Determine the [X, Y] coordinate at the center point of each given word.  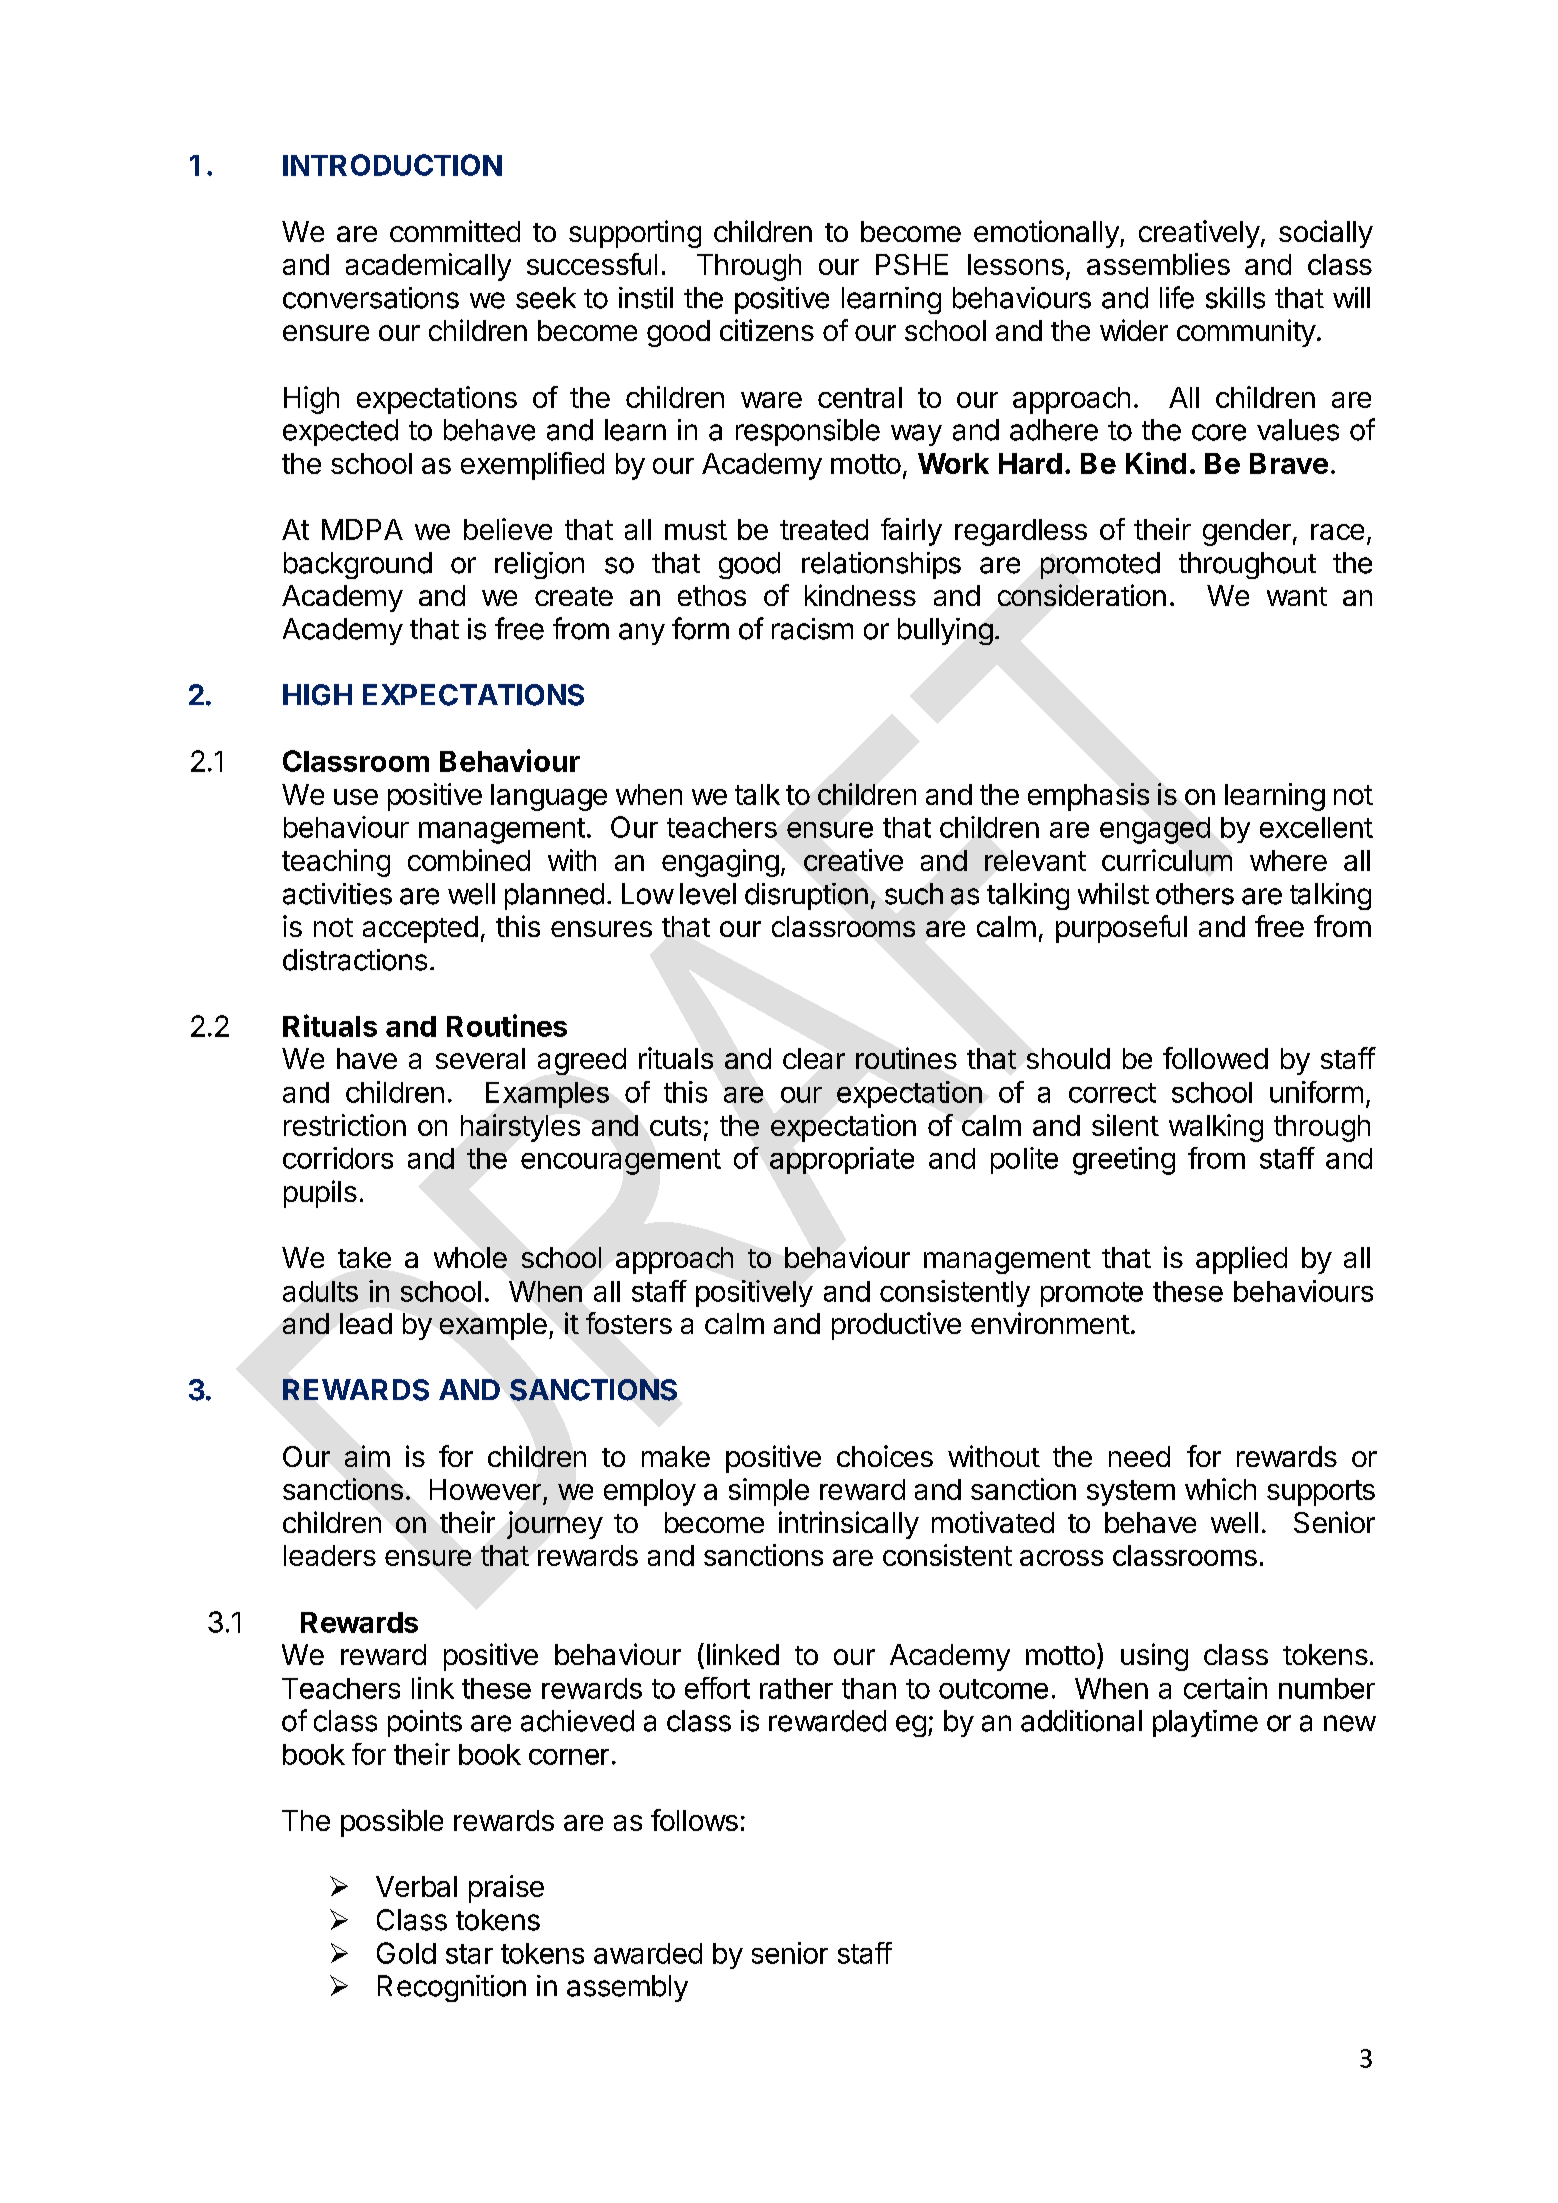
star [469, 1954]
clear [814, 1058]
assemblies [1158, 264]
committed [455, 231]
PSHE [912, 264]
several [480, 1058]
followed [1215, 1058]
